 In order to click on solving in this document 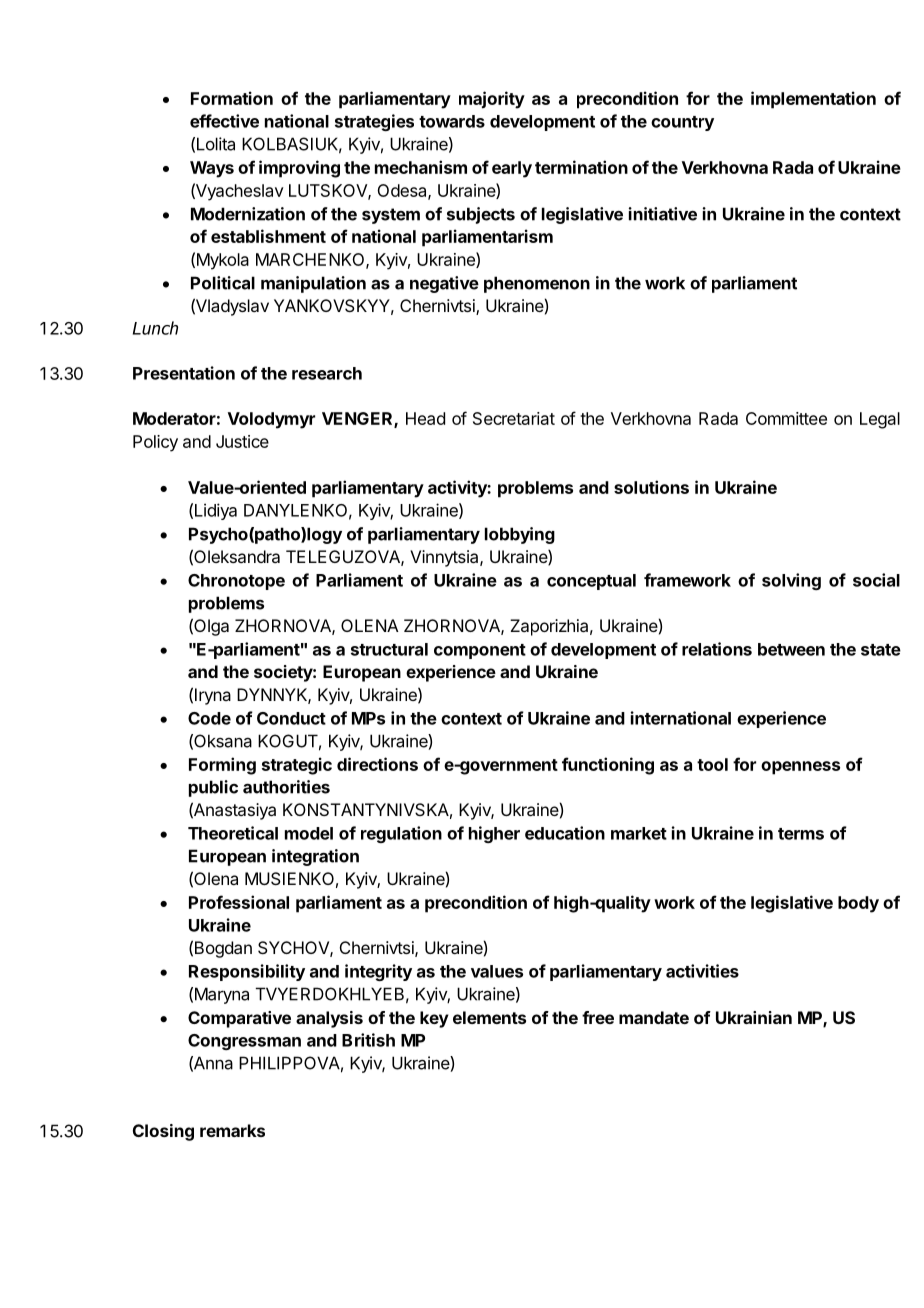, I will do `click(791, 581)`.
